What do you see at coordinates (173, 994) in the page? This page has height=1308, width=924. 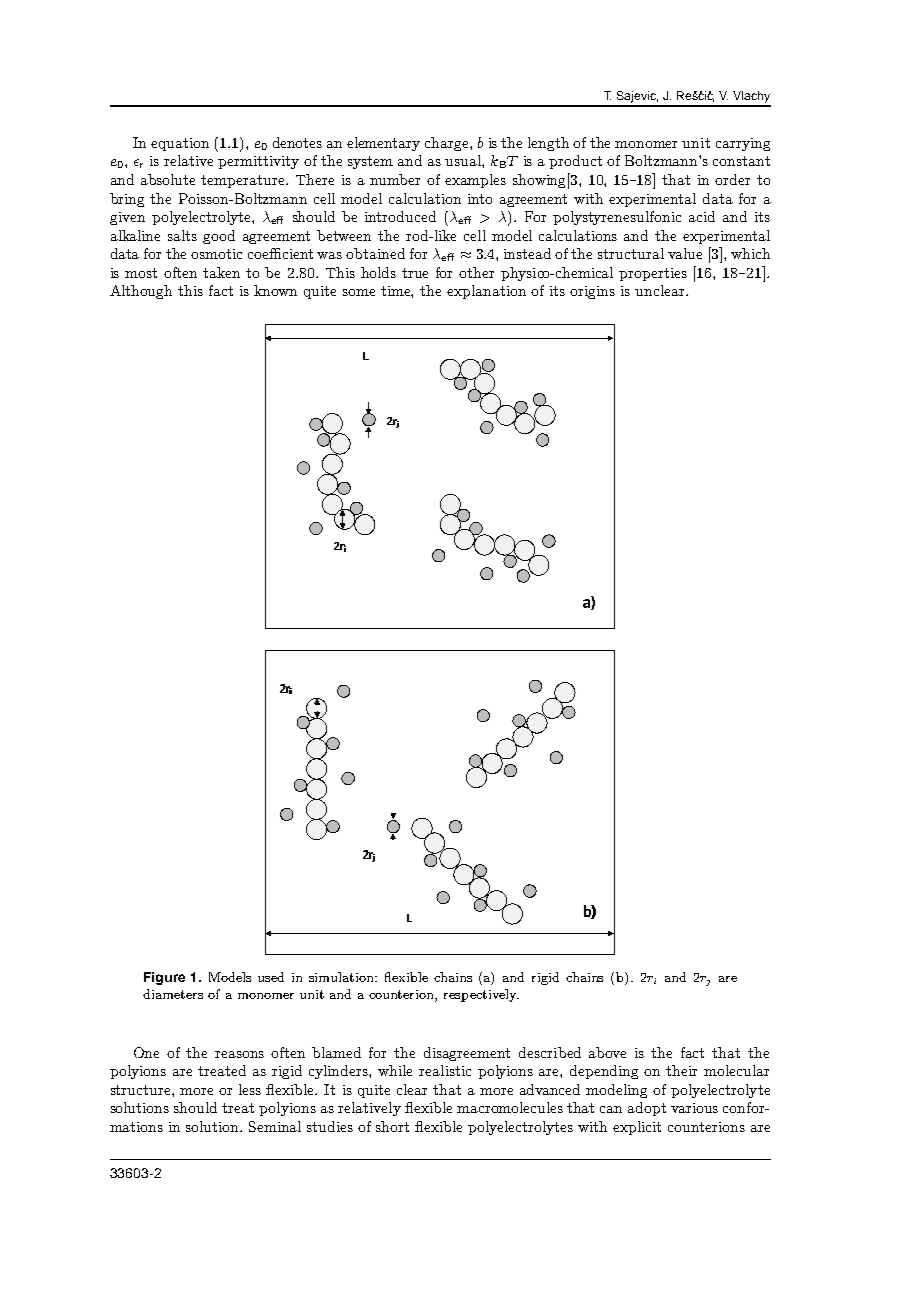 I see `diameters` at bounding box center [173, 994].
